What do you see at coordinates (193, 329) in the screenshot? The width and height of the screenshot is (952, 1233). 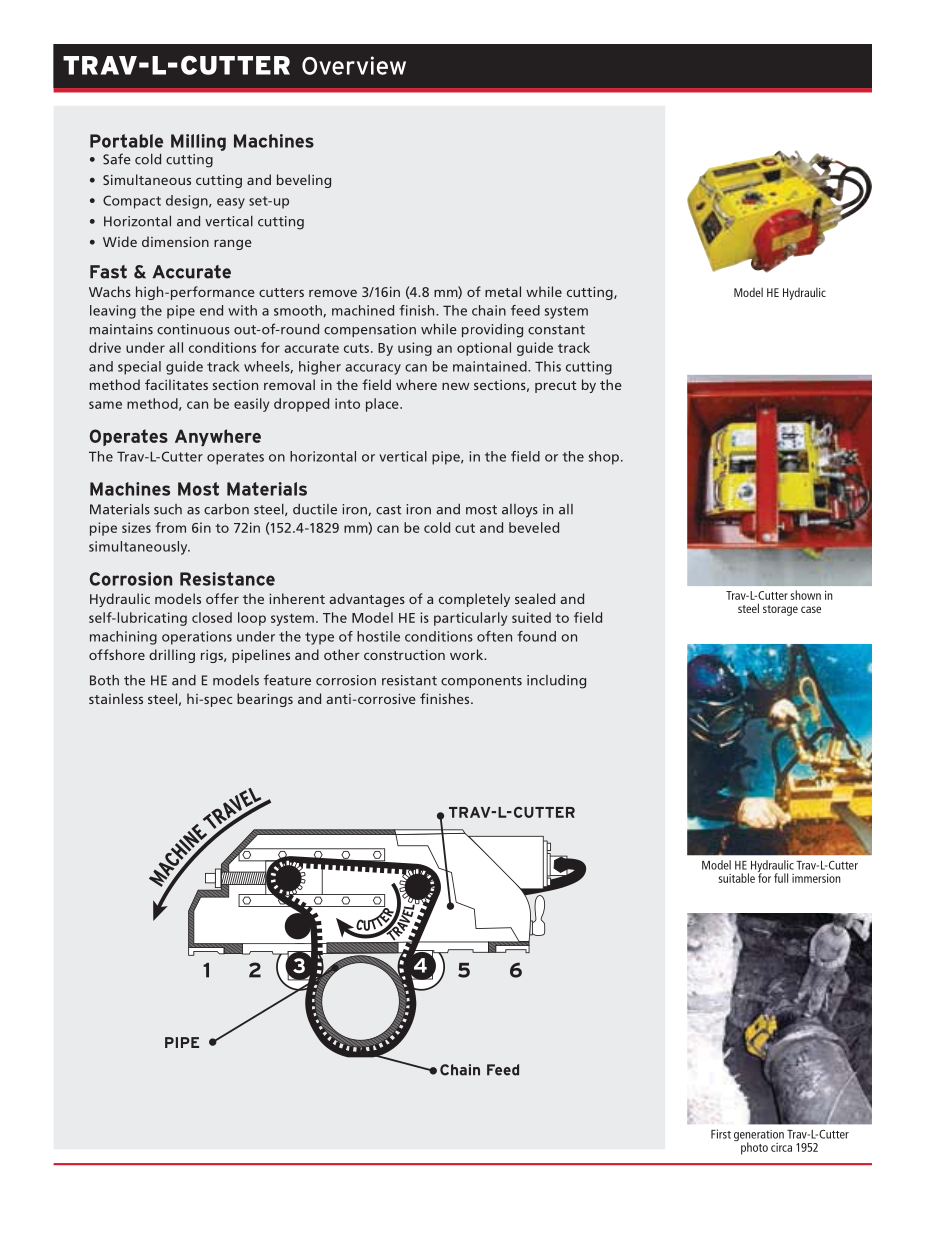 I see `continuous` at bounding box center [193, 329].
